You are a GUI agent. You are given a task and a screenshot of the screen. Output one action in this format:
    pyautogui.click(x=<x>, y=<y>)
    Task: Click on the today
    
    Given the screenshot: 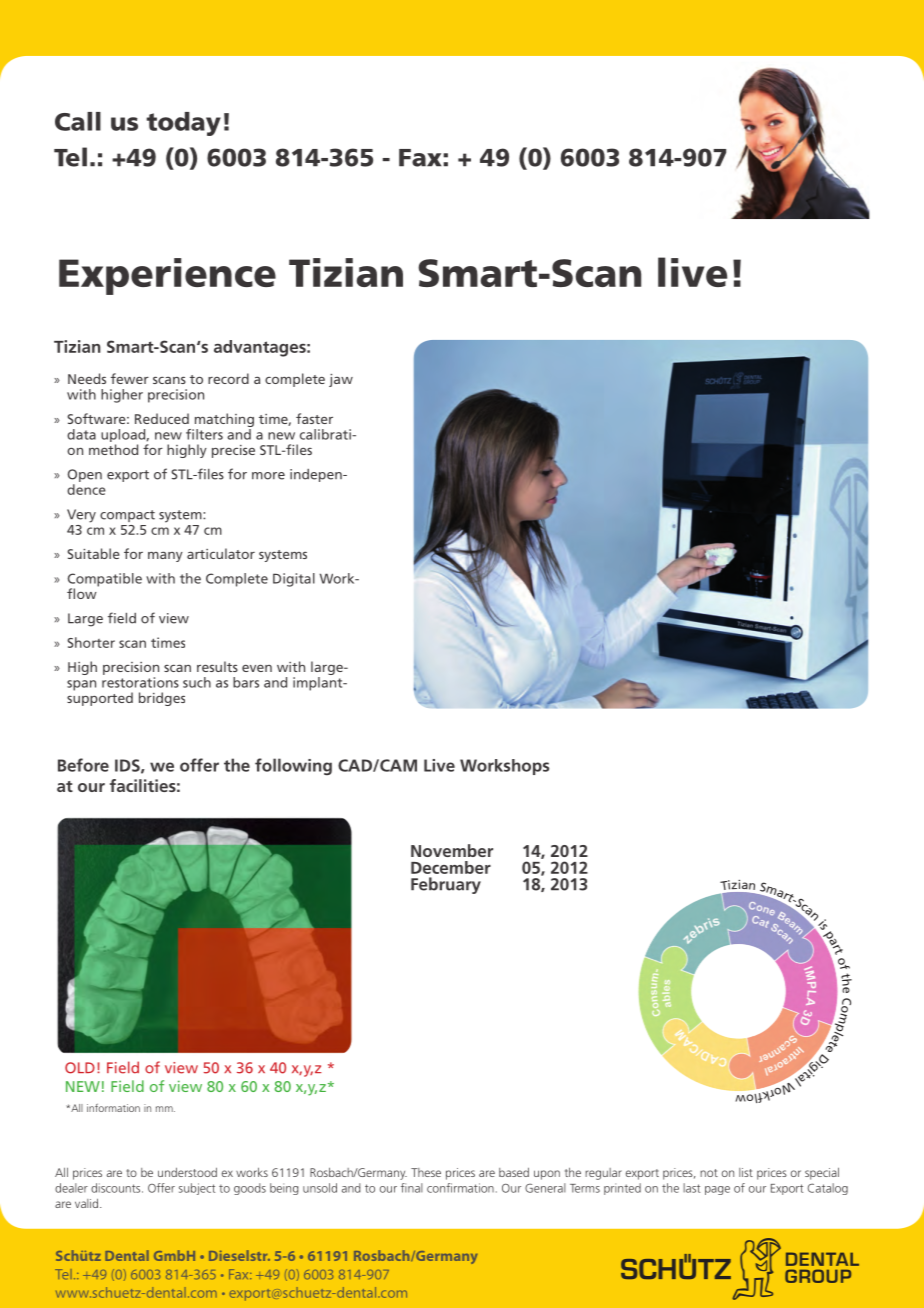 What is the action you would take?
    pyautogui.click(x=183, y=124)
